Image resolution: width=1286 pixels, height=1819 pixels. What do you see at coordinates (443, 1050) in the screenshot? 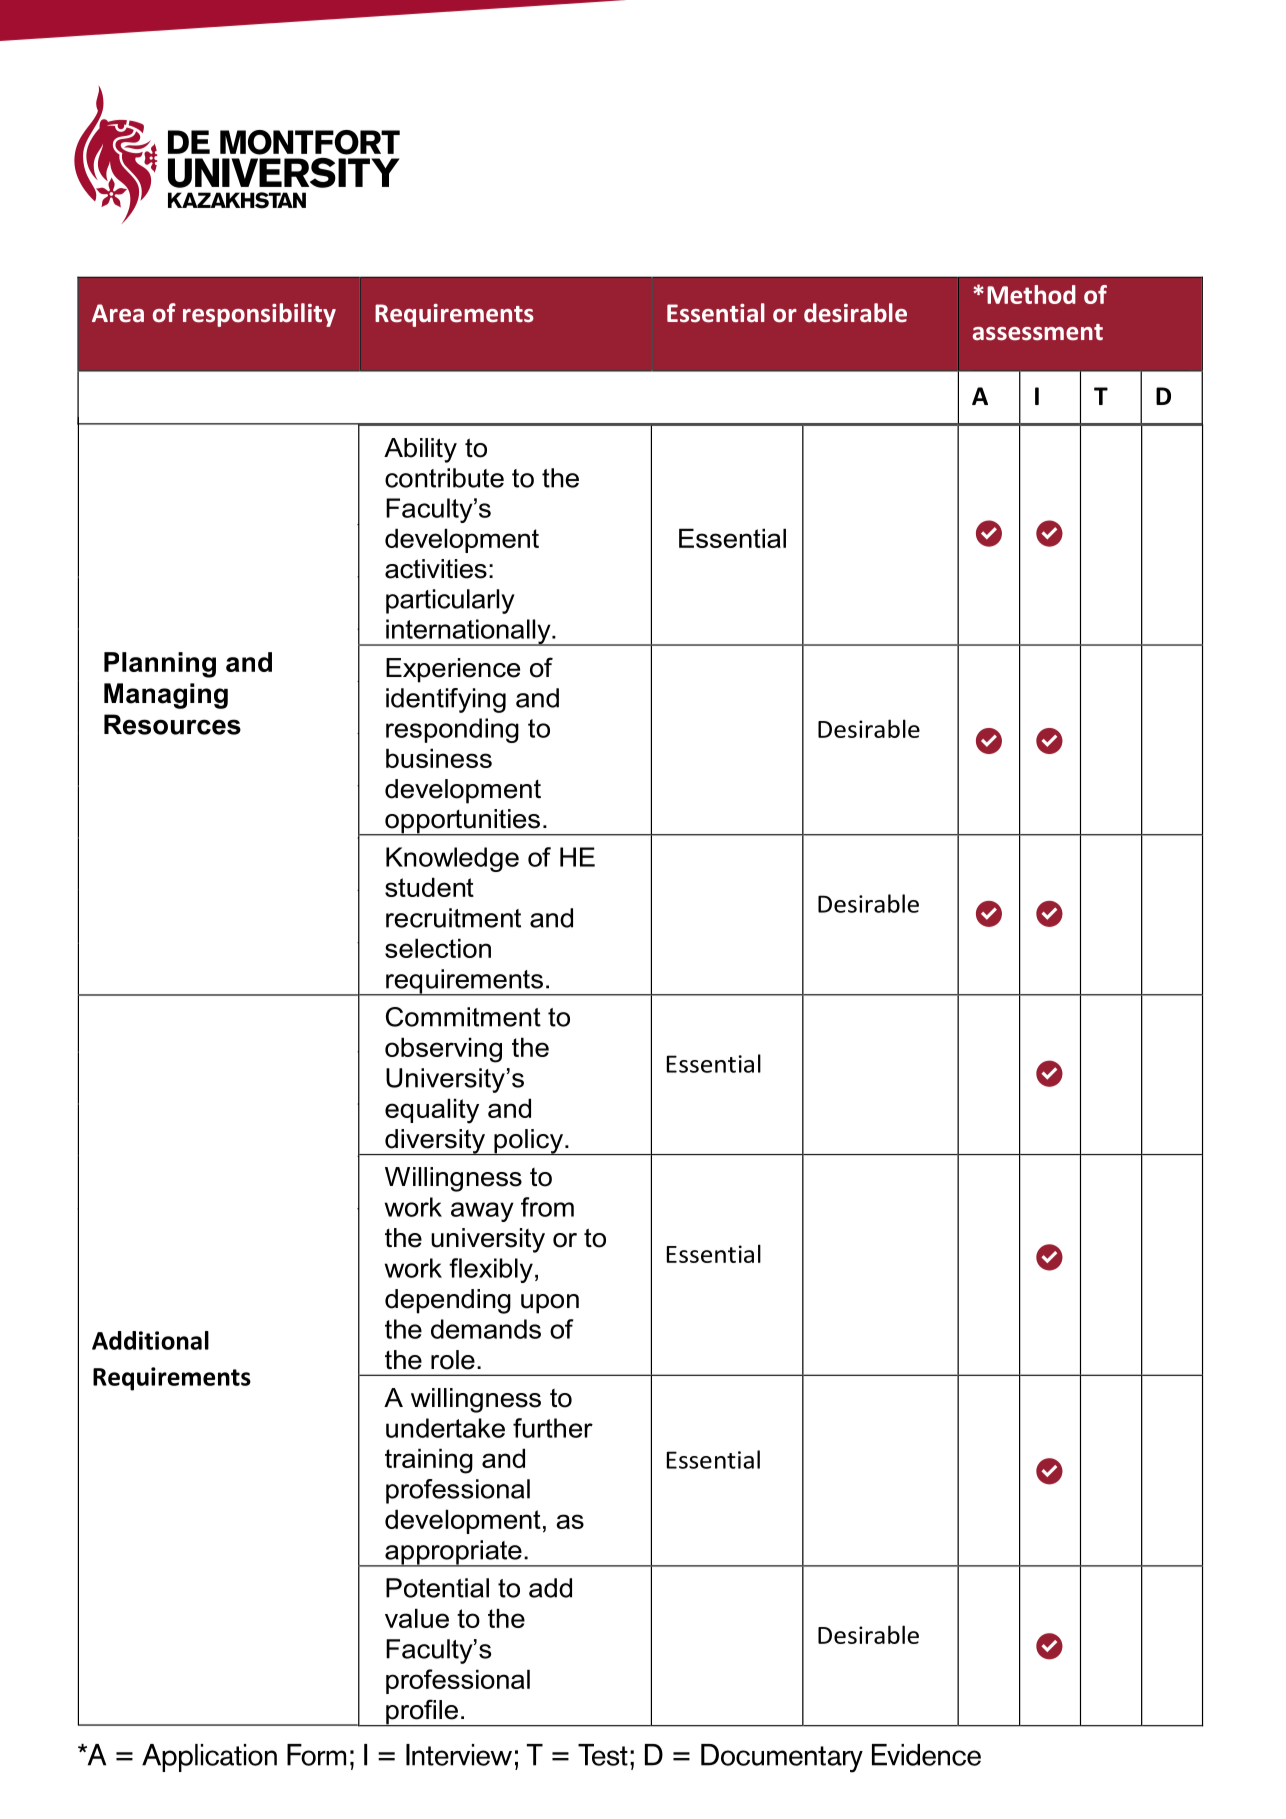
I see `observing` at bounding box center [443, 1050].
